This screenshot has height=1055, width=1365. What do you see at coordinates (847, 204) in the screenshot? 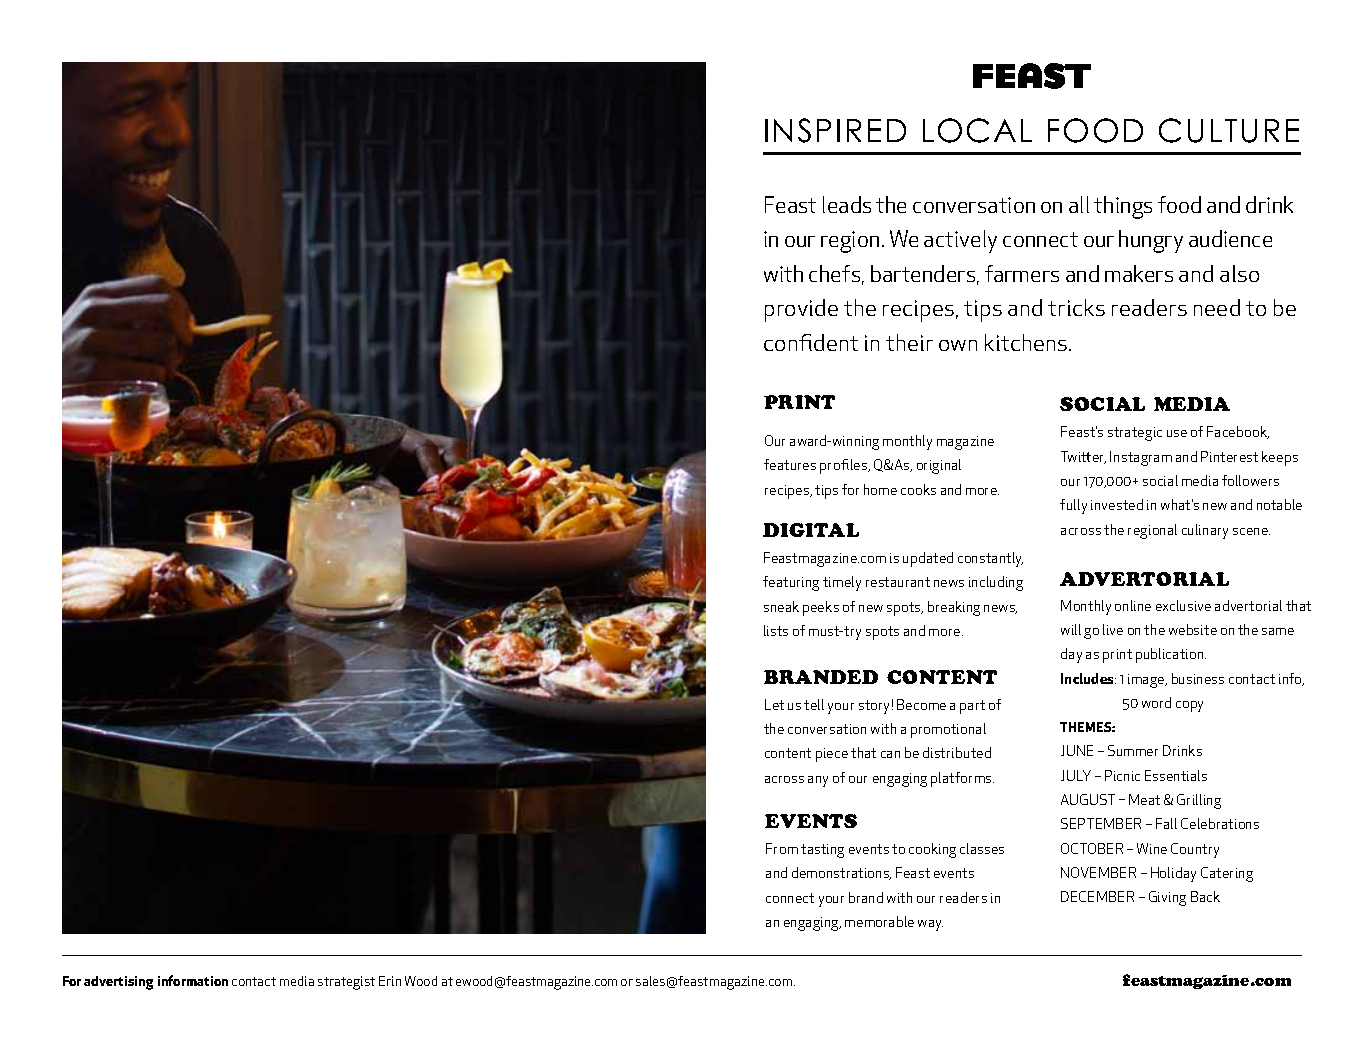
I see `leads` at bounding box center [847, 204].
